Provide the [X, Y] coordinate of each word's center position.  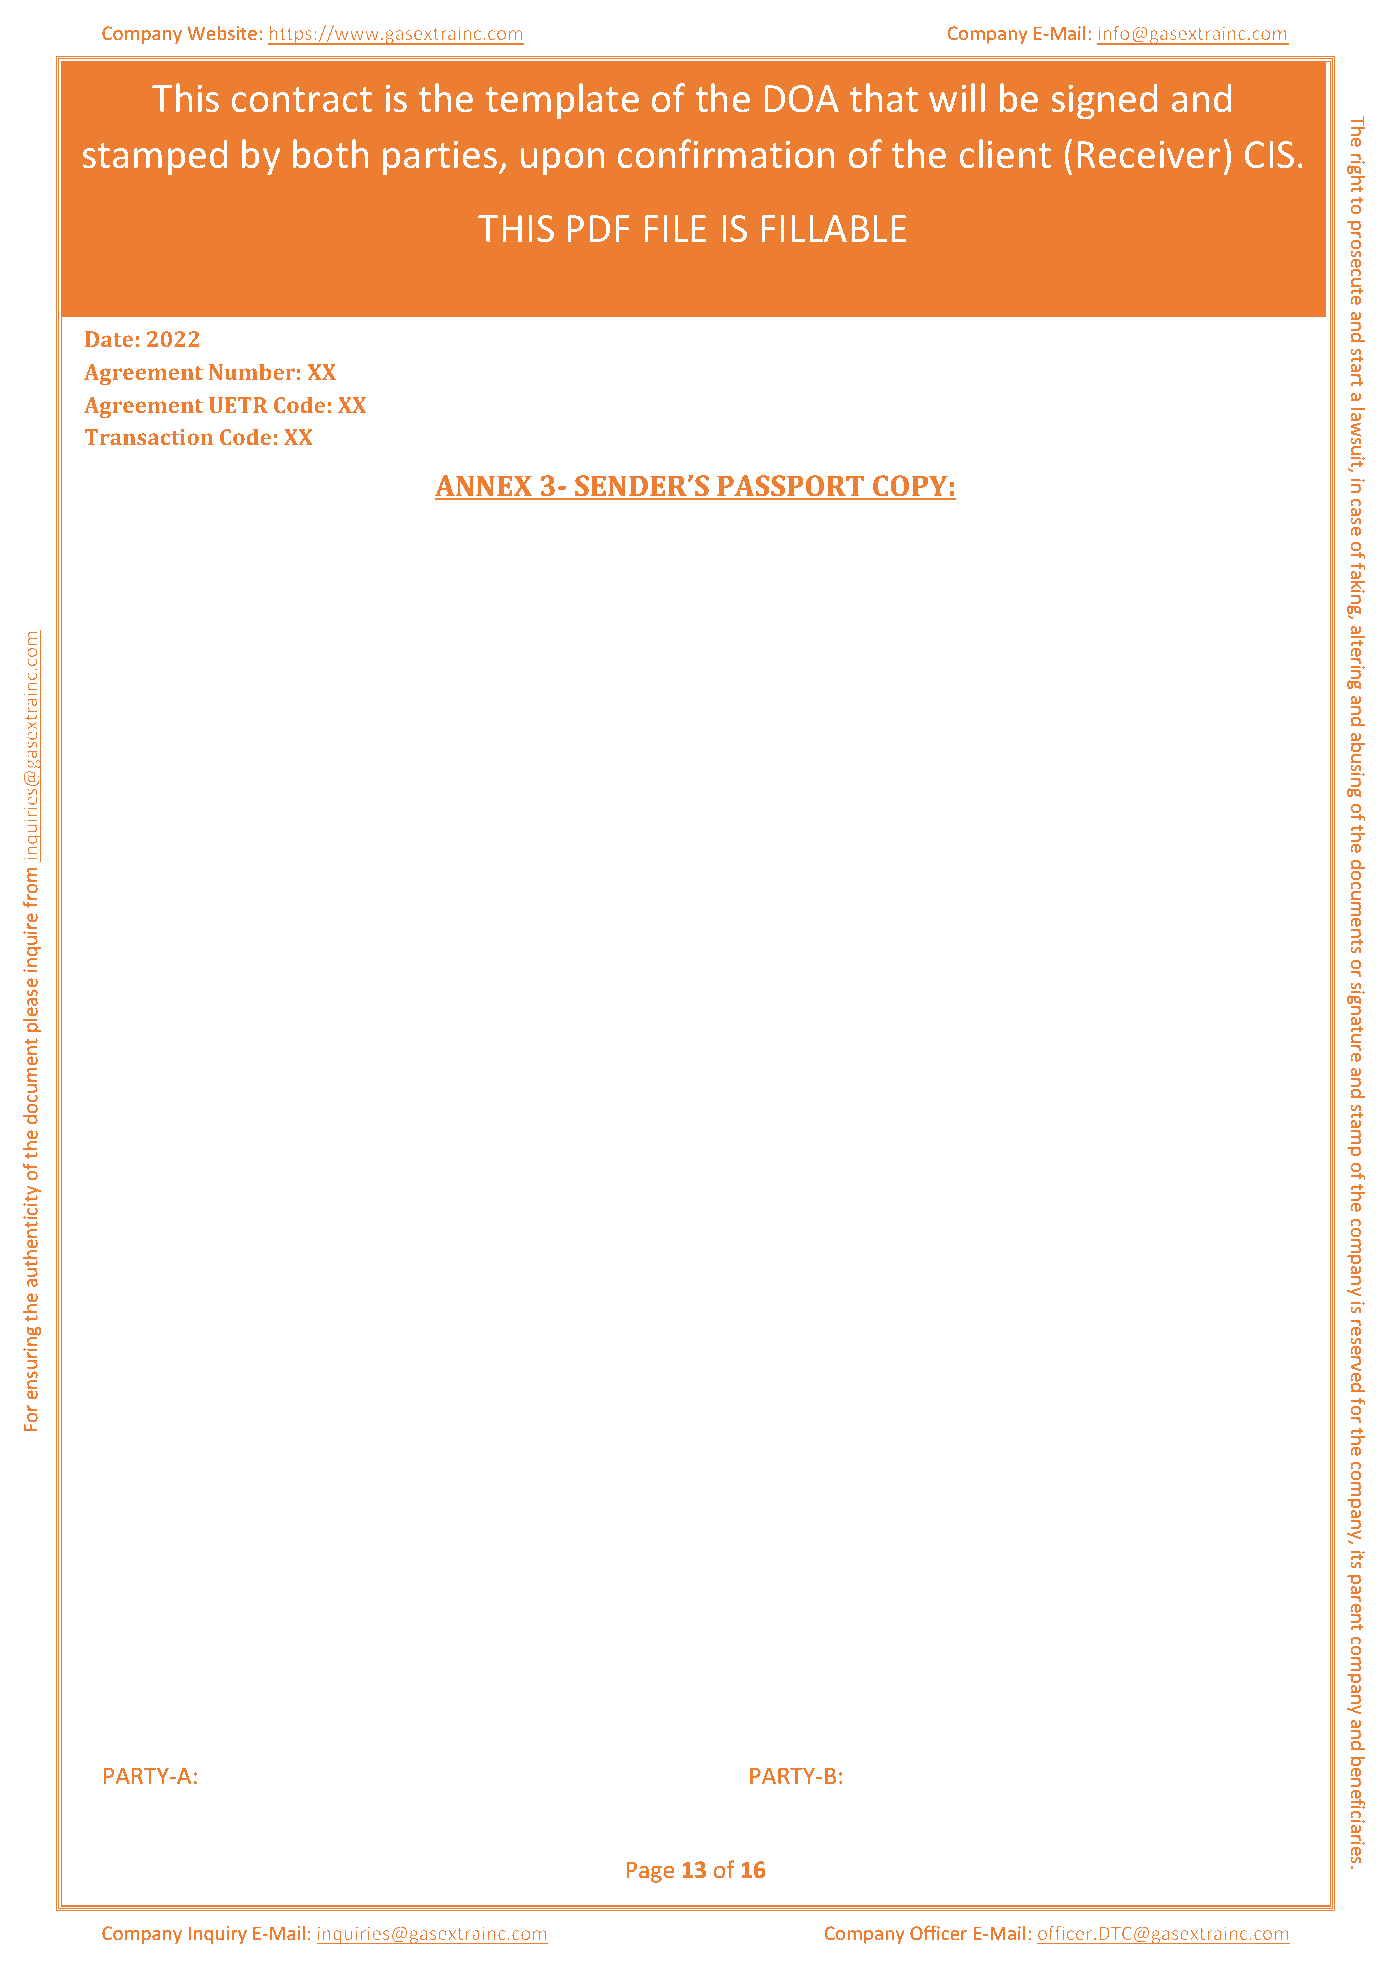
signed [1104, 101]
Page [650, 1872]
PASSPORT [791, 487]
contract [302, 99]
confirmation [726, 153]
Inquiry [217, 1935]
